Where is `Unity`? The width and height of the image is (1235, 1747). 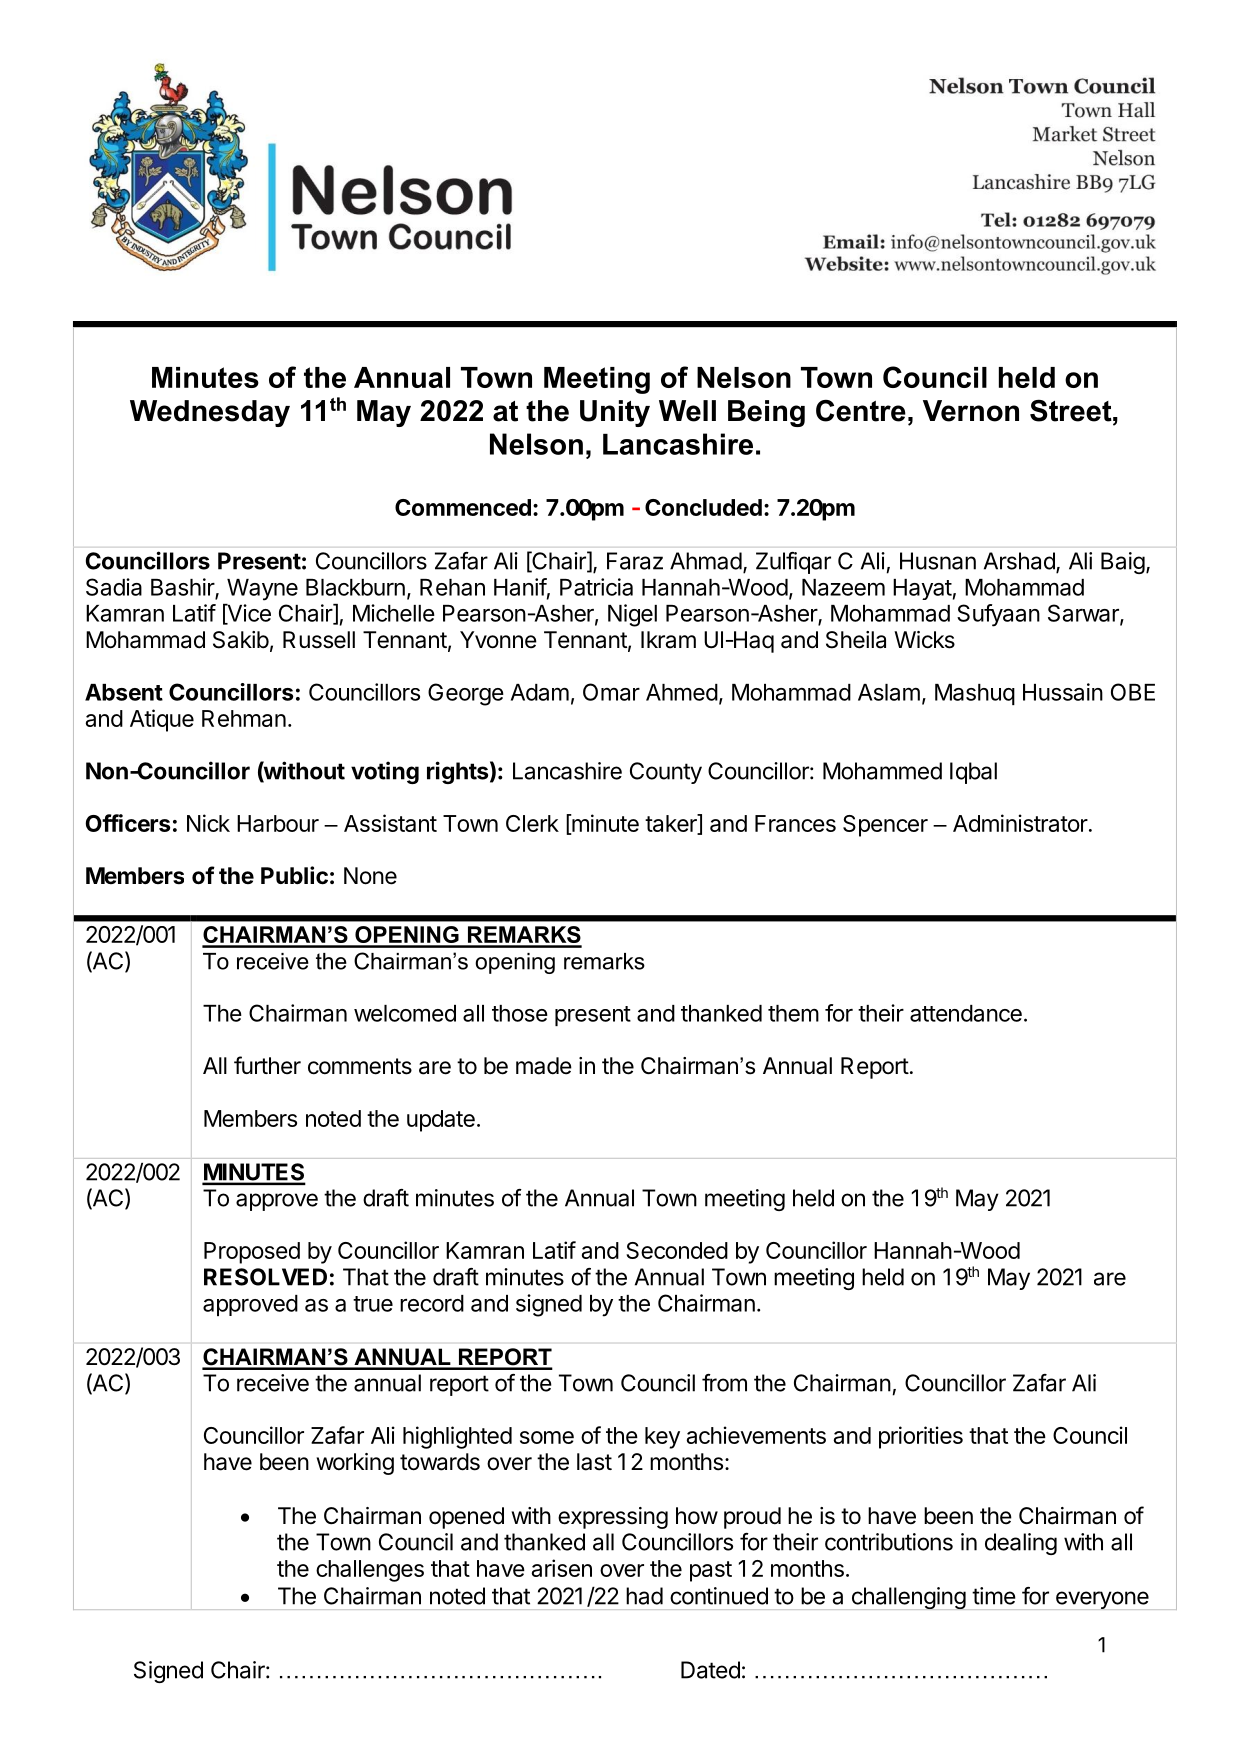
Unity is located at coordinates (615, 413).
